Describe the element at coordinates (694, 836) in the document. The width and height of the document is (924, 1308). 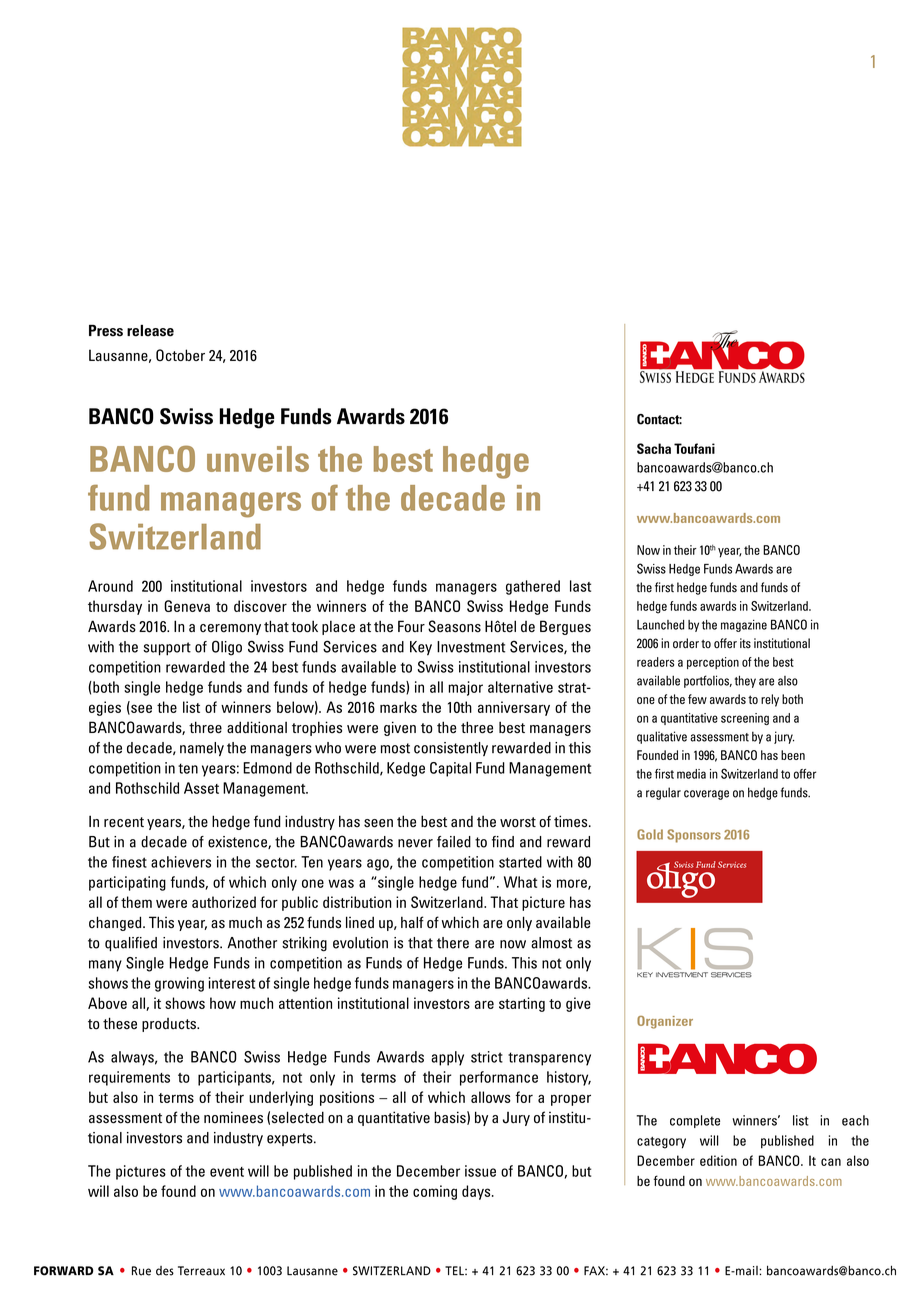
I see `Sponsors` at that location.
